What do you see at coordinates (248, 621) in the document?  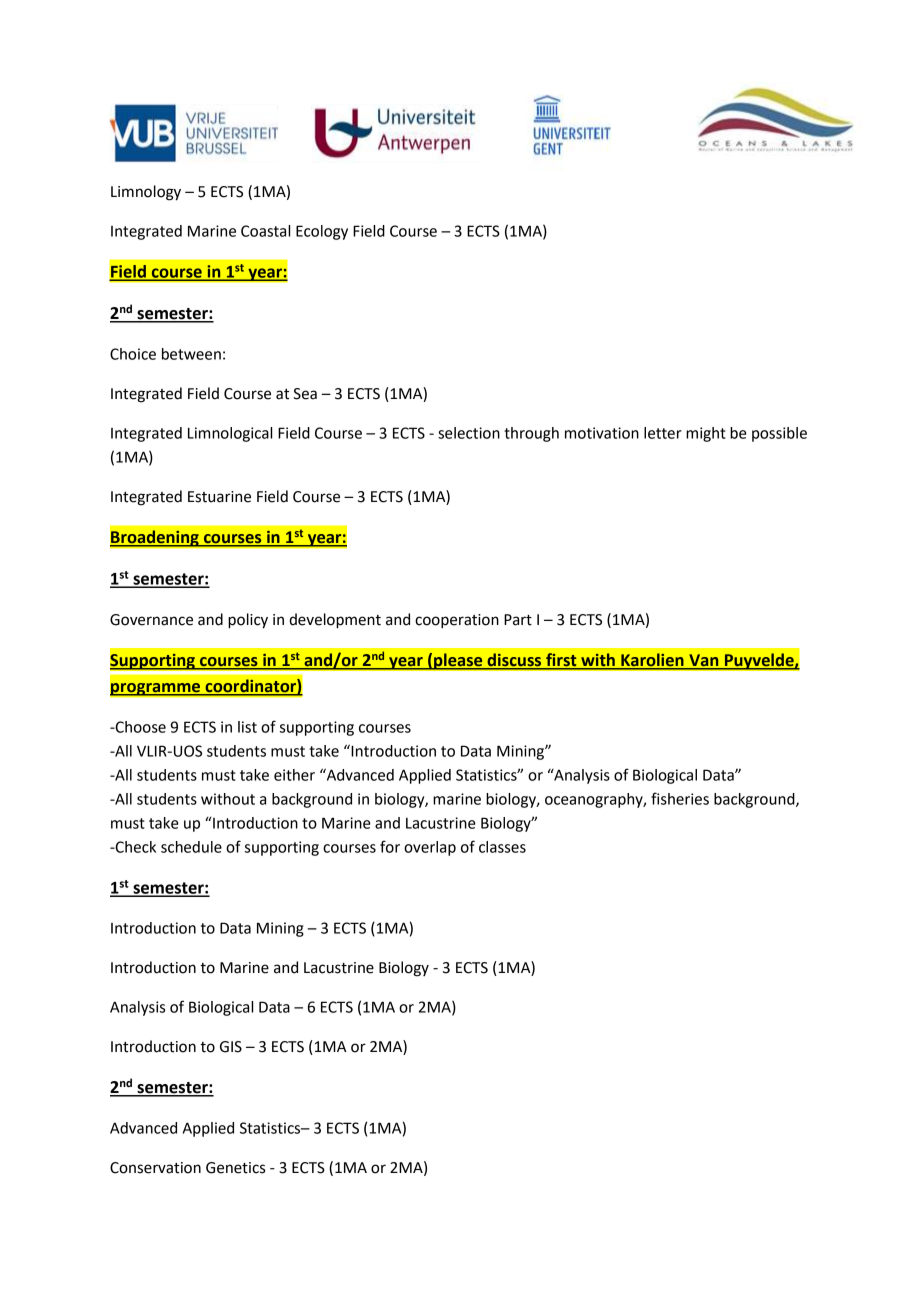 I see `policy` at bounding box center [248, 621].
